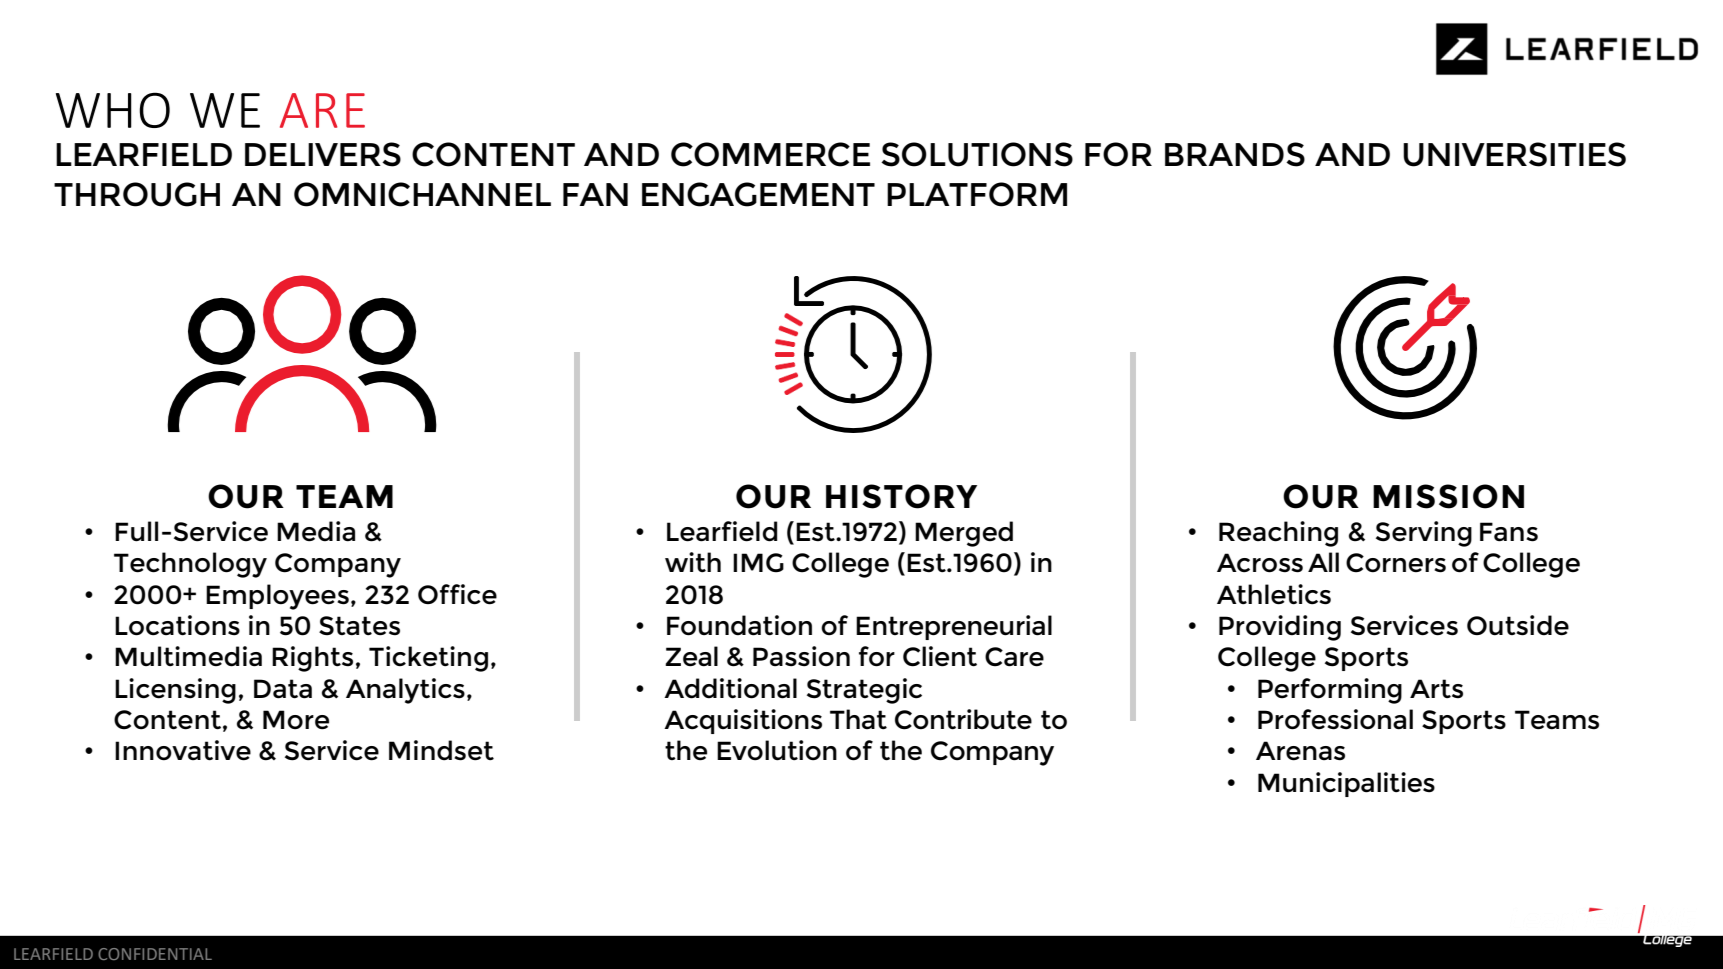 Image resolution: width=1723 pixels, height=969 pixels. I want to click on Evolution, so click(777, 750).
